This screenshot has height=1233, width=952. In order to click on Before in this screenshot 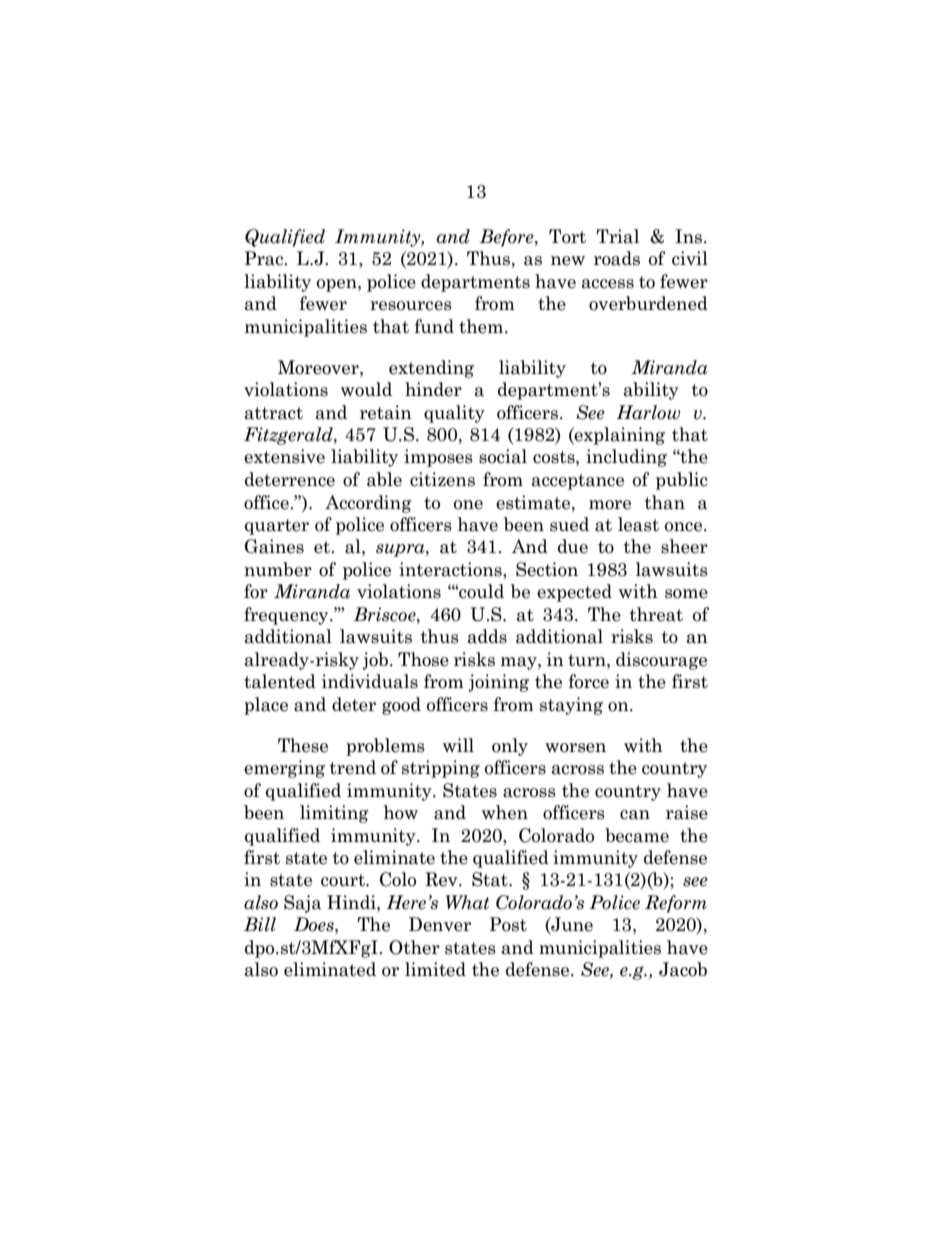, I will do `click(507, 238)`.
